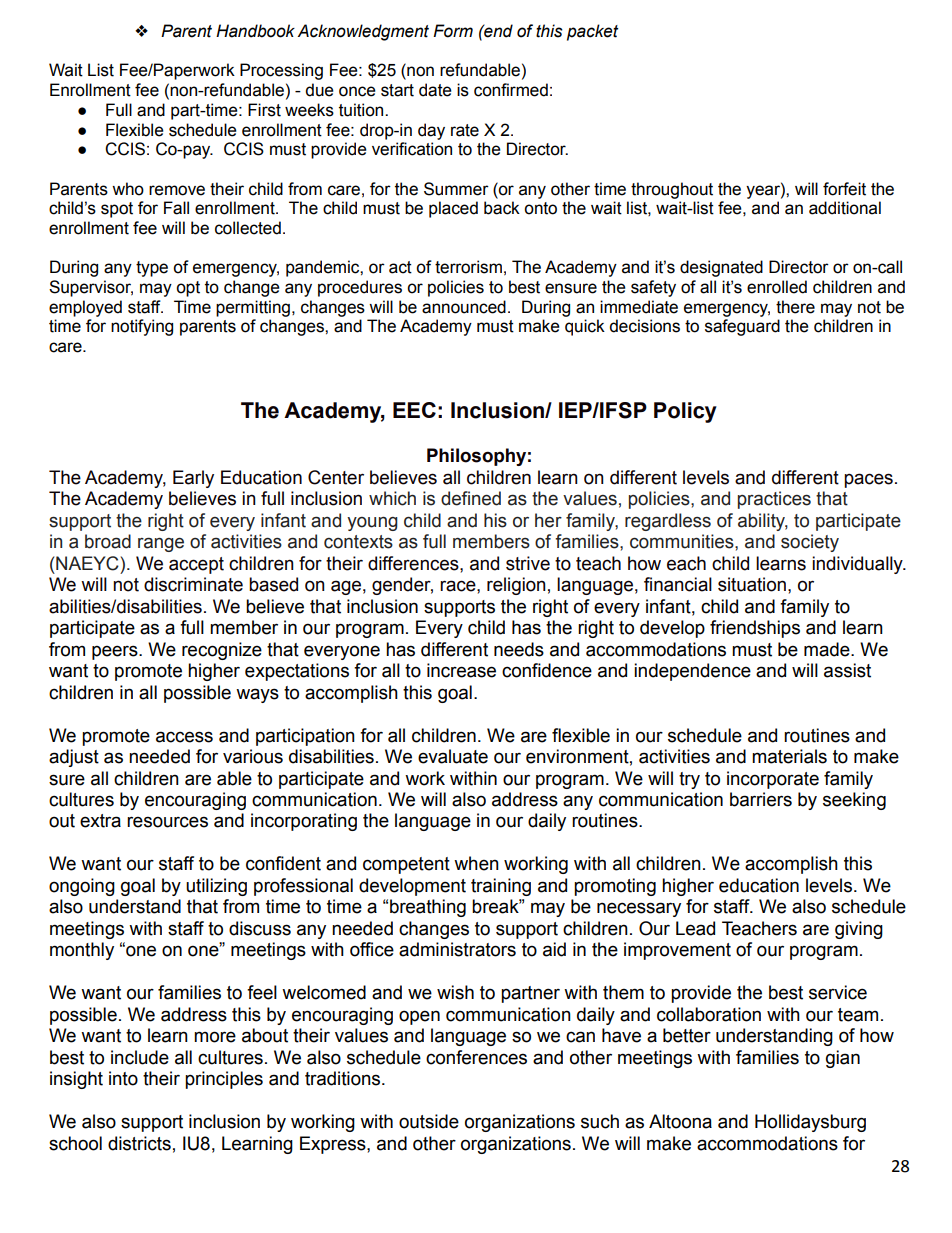  What do you see at coordinates (429, 1121) in the screenshot?
I see `outside` at bounding box center [429, 1121].
